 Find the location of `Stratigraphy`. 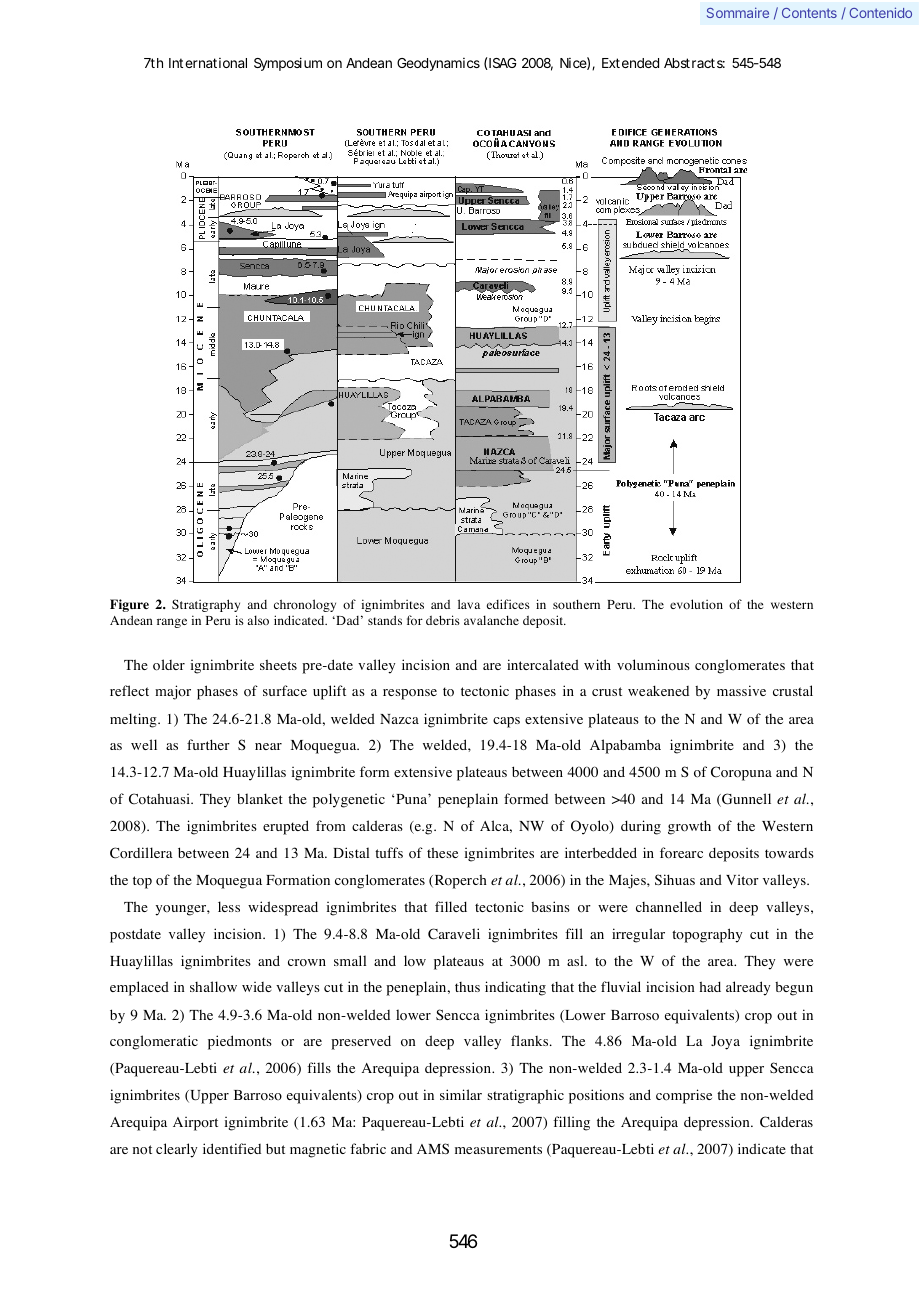

Stratigraphy is located at coordinates (206, 605).
